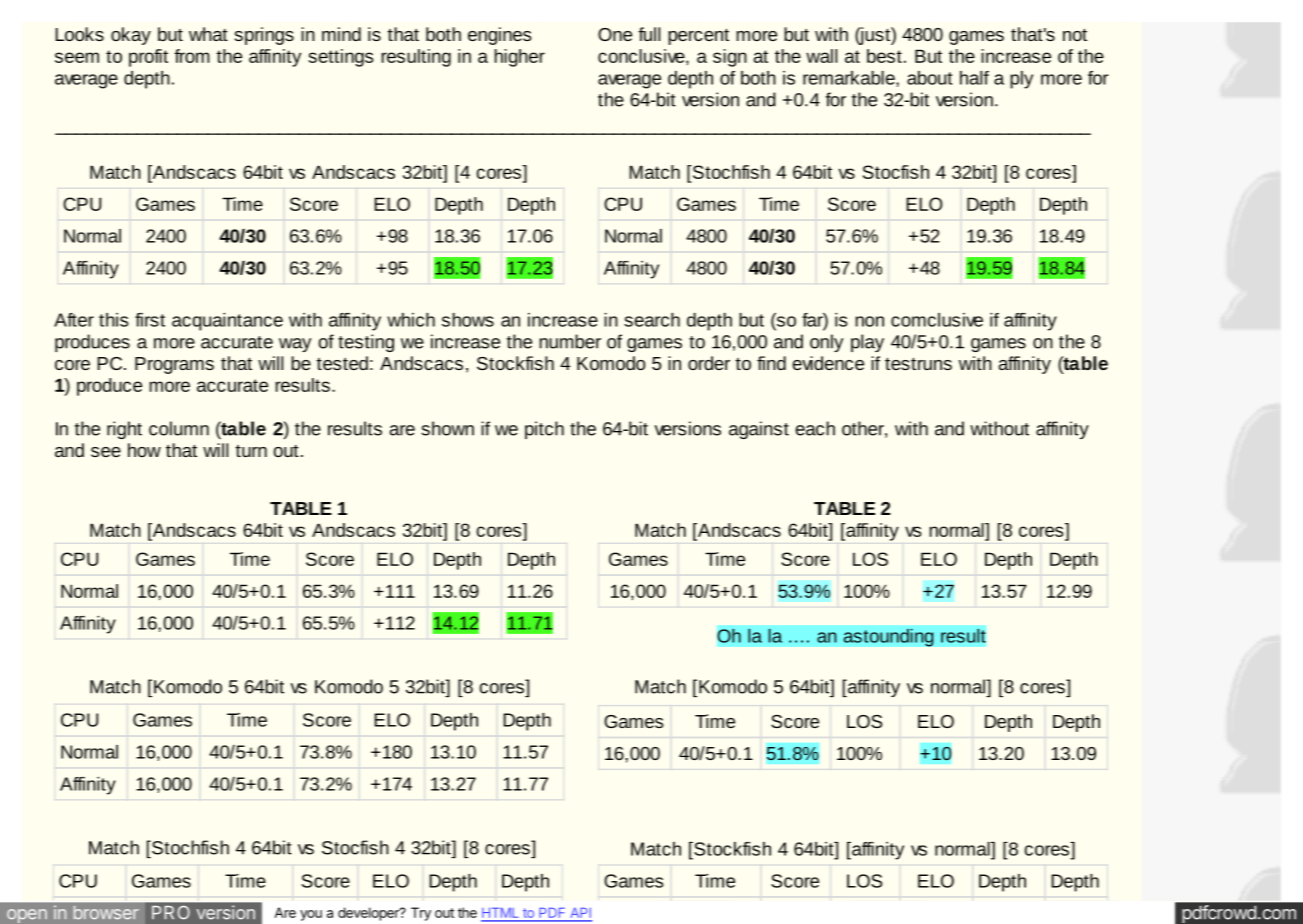 The height and width of the document is (924, 1303). Describe the element at coordinates (888, 637) in the document. I see `astounding` at that location.
